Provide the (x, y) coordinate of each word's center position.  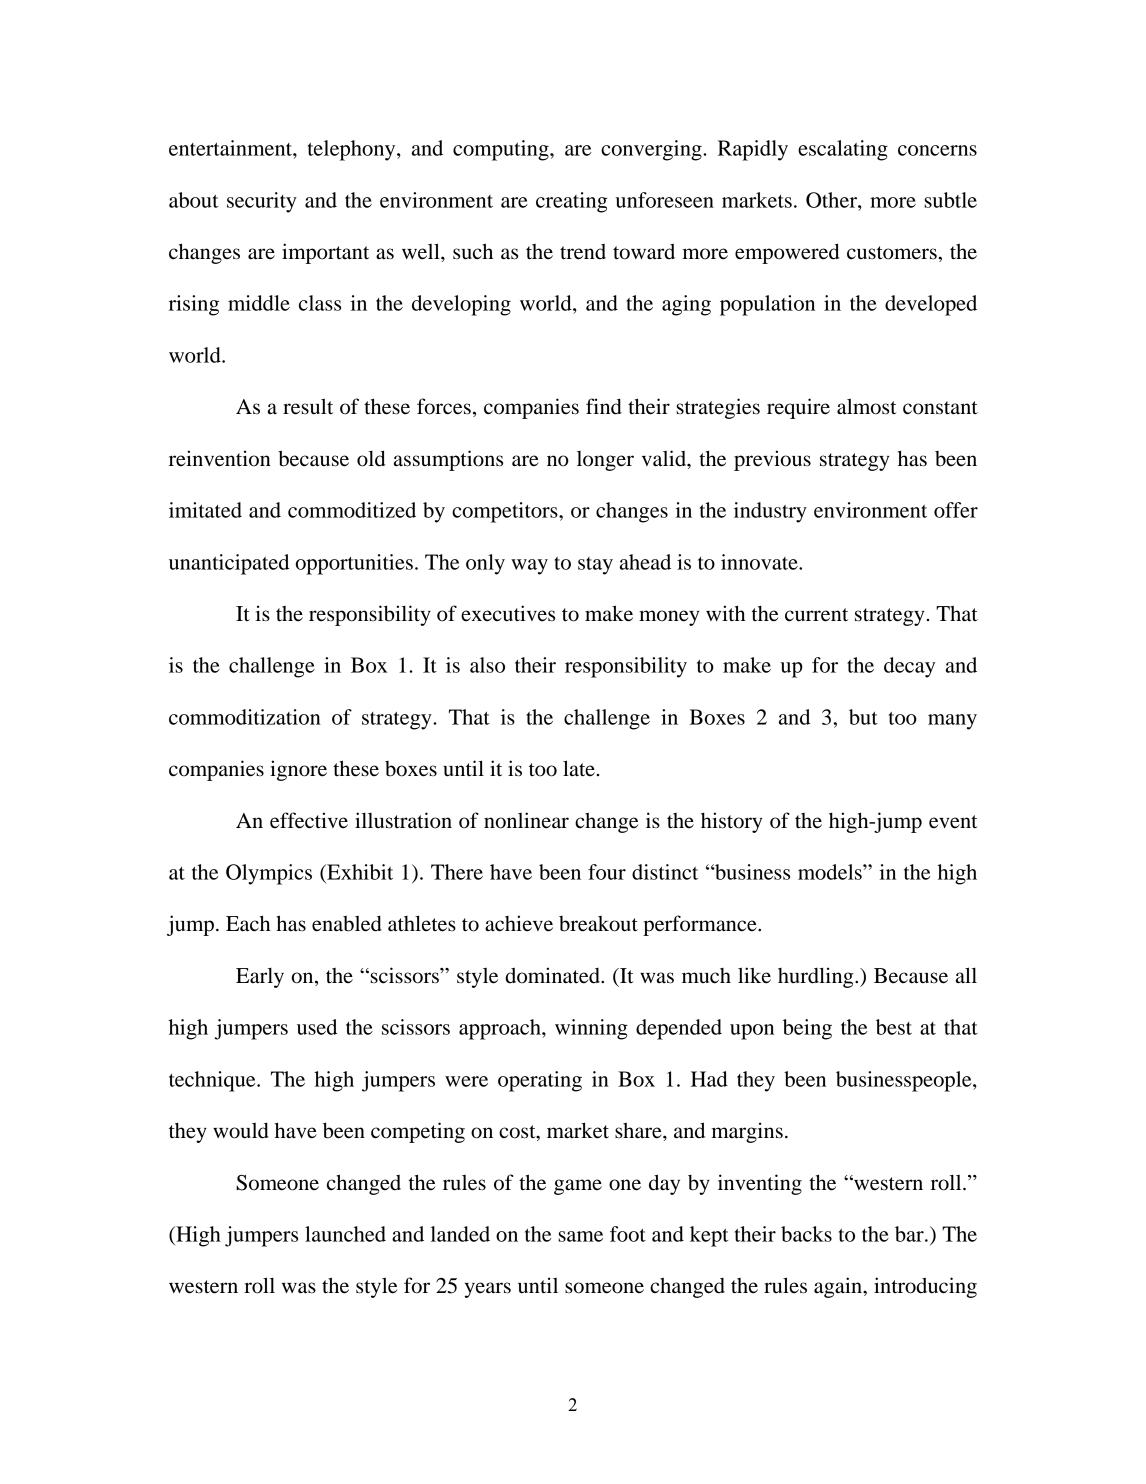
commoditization (245, 717)
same (580, 1236)
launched (345, 1234)
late (579, 768)
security (262, 202)
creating (572, 202)
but (863, 717)
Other (832, 200)
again (839, 1287)
